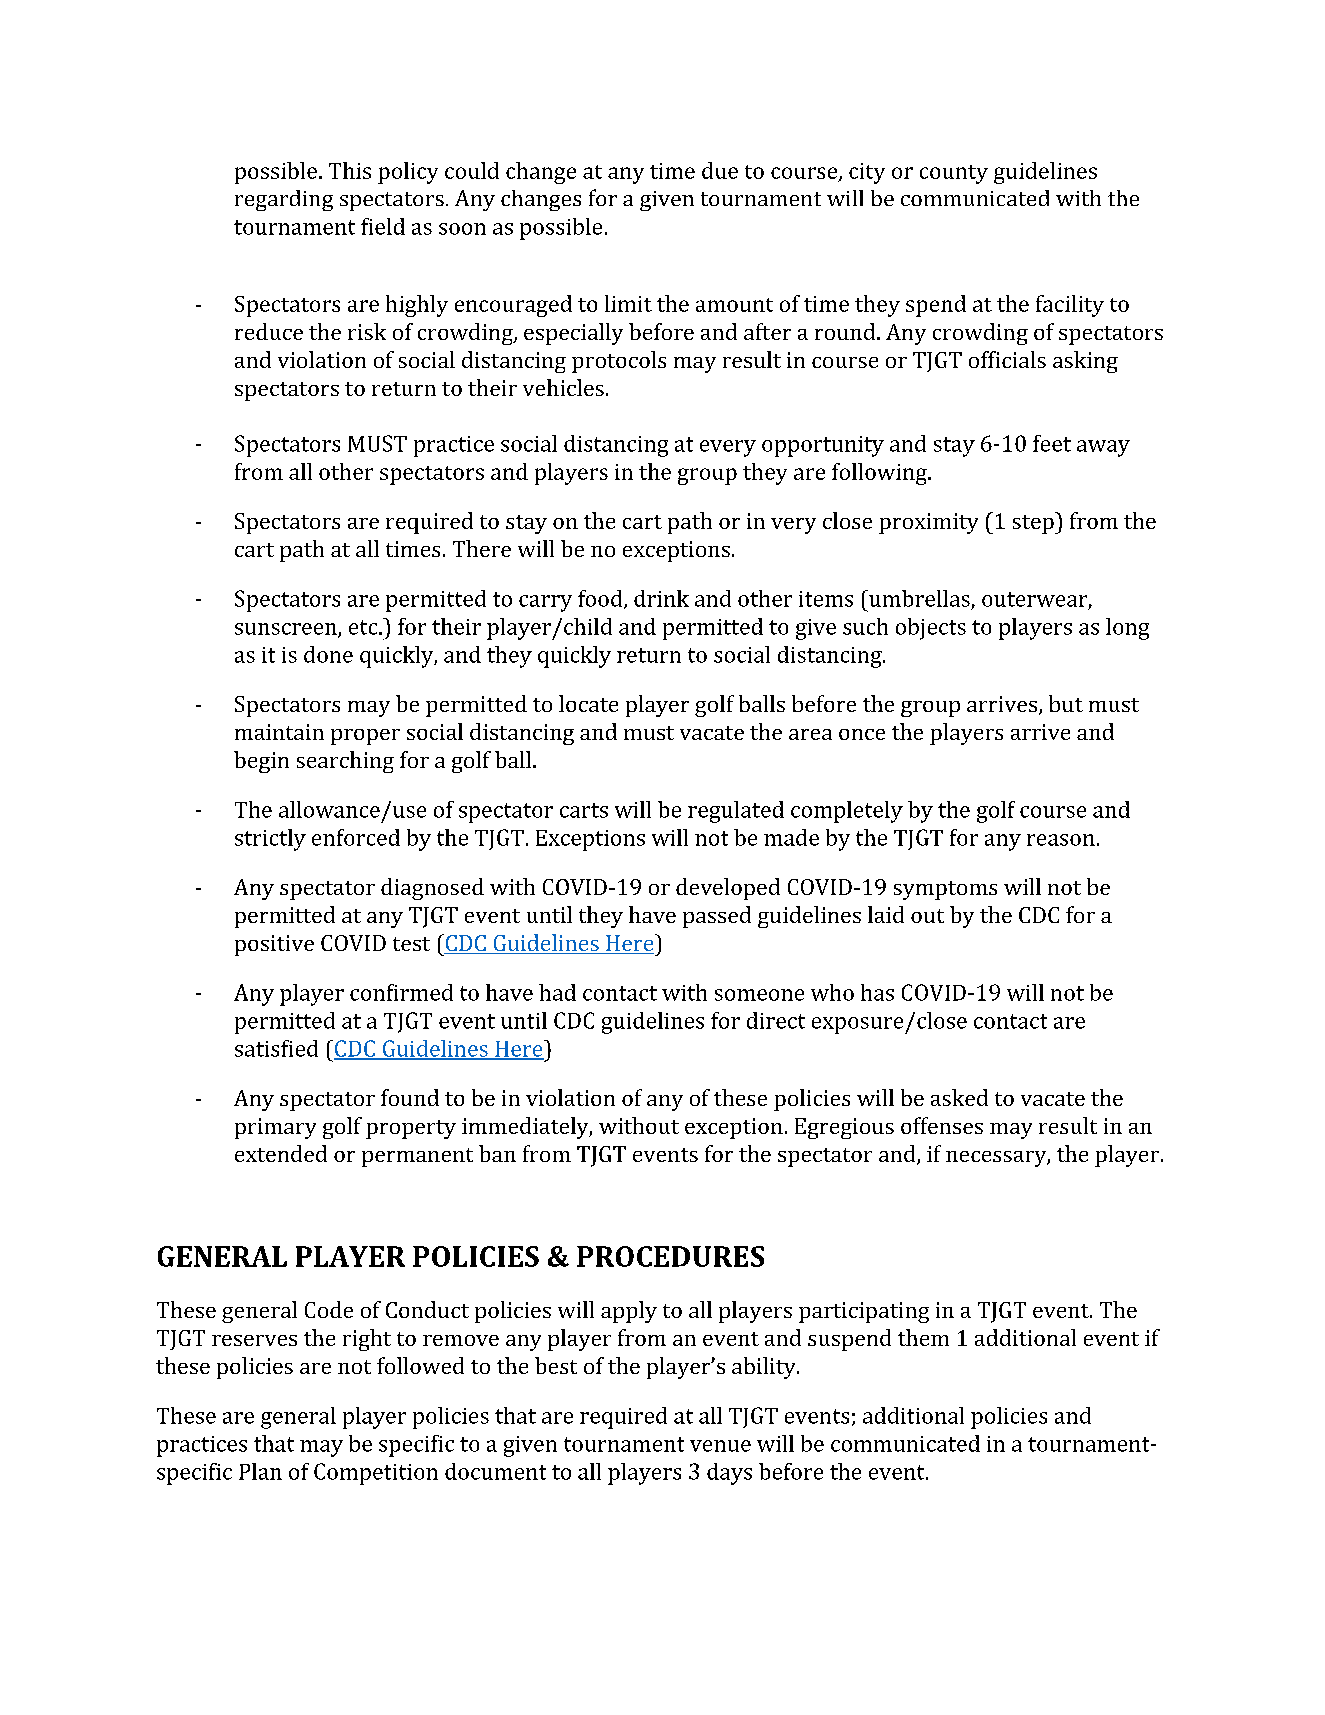 The height and width of the screenshot is (1715, 1325). What do you see at coordinates (736, 812) in the screenshot?
I see `regulated` at bounding box center [736, 812].
